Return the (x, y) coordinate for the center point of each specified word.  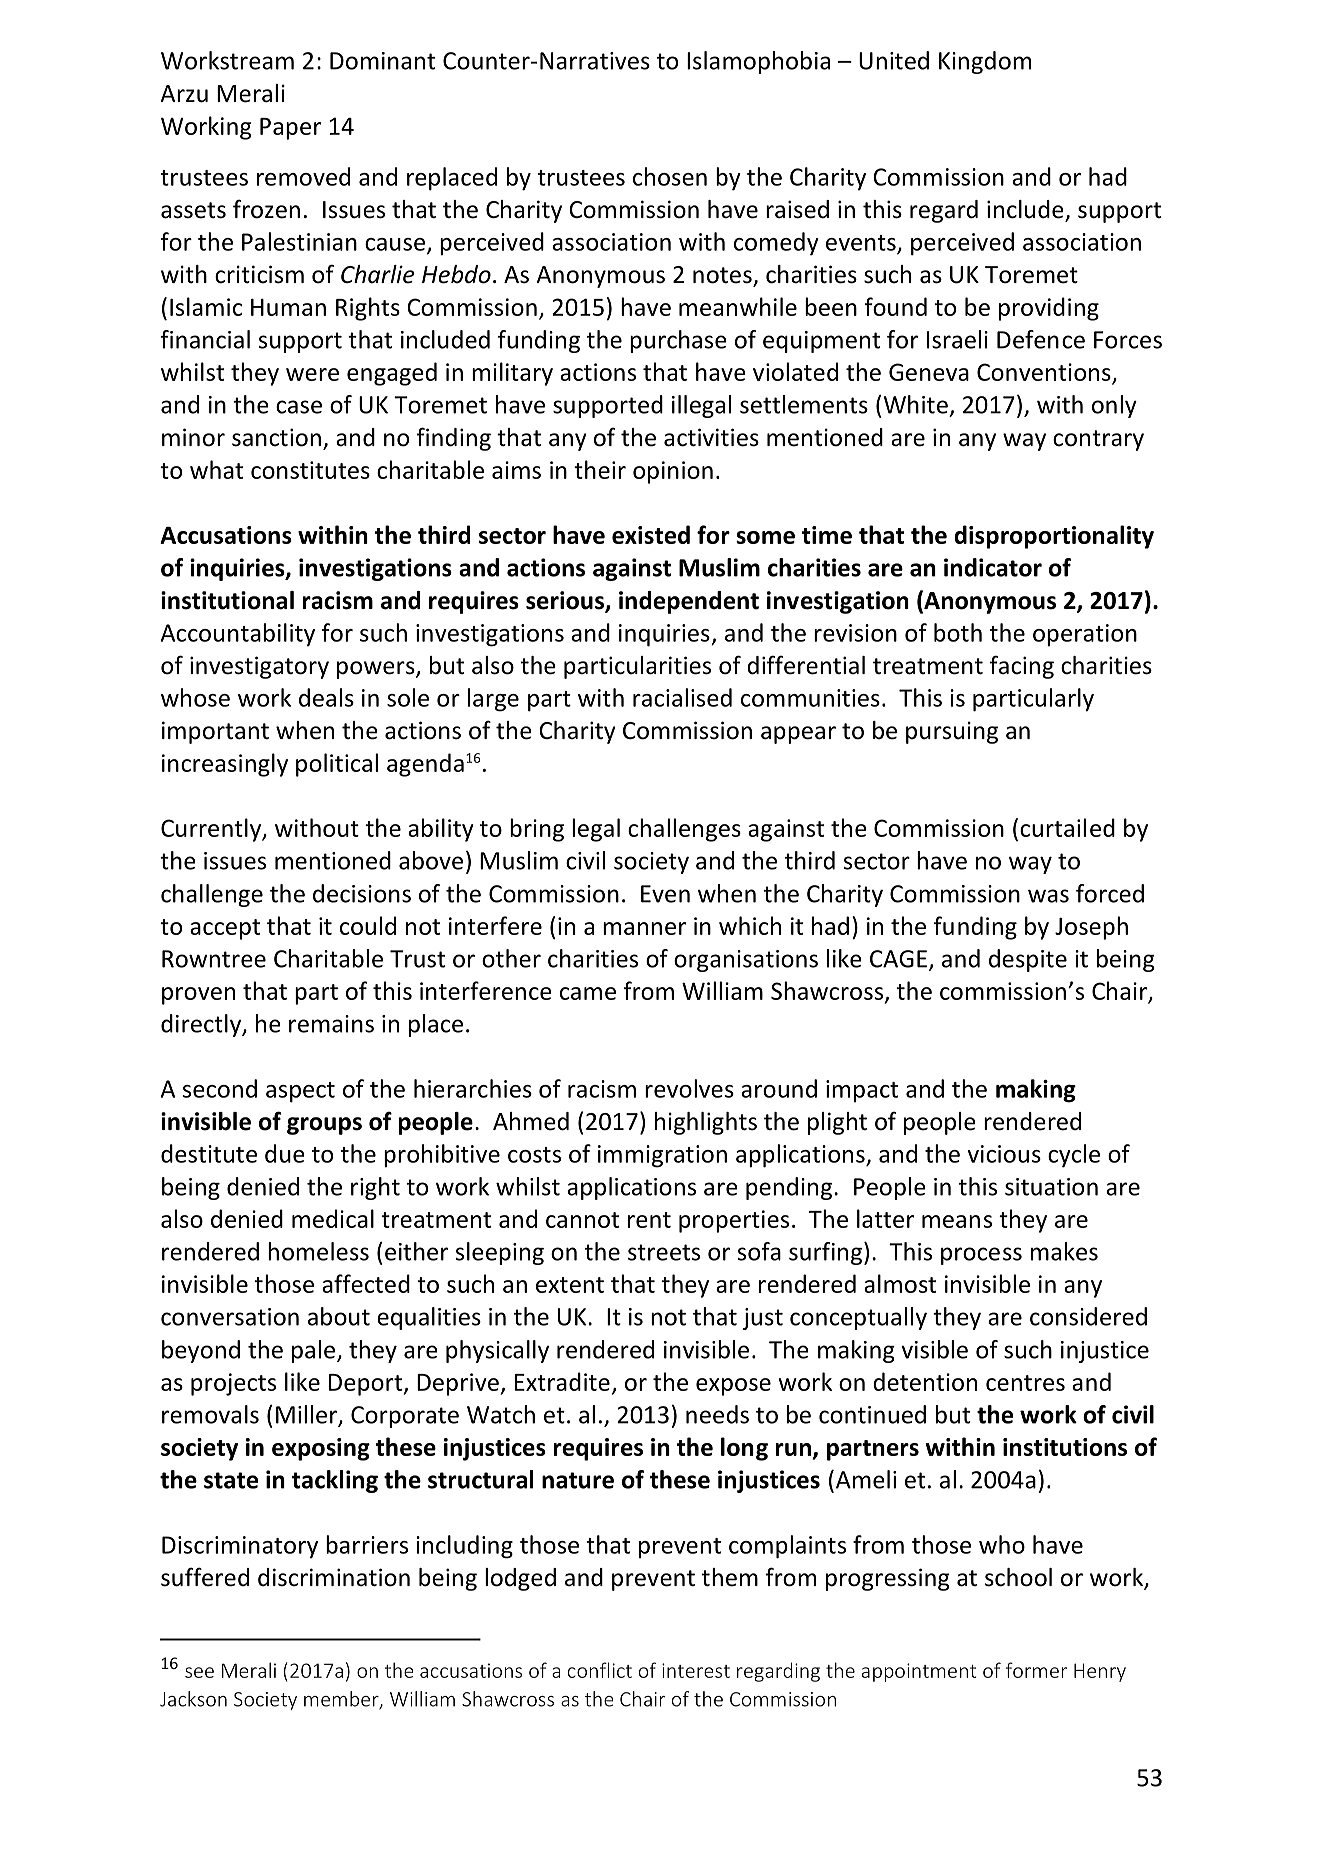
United (894, 60)
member (342, 1700)
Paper (290, 129)
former (1036, 1670)
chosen (670, 176)
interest (696, 1670)
